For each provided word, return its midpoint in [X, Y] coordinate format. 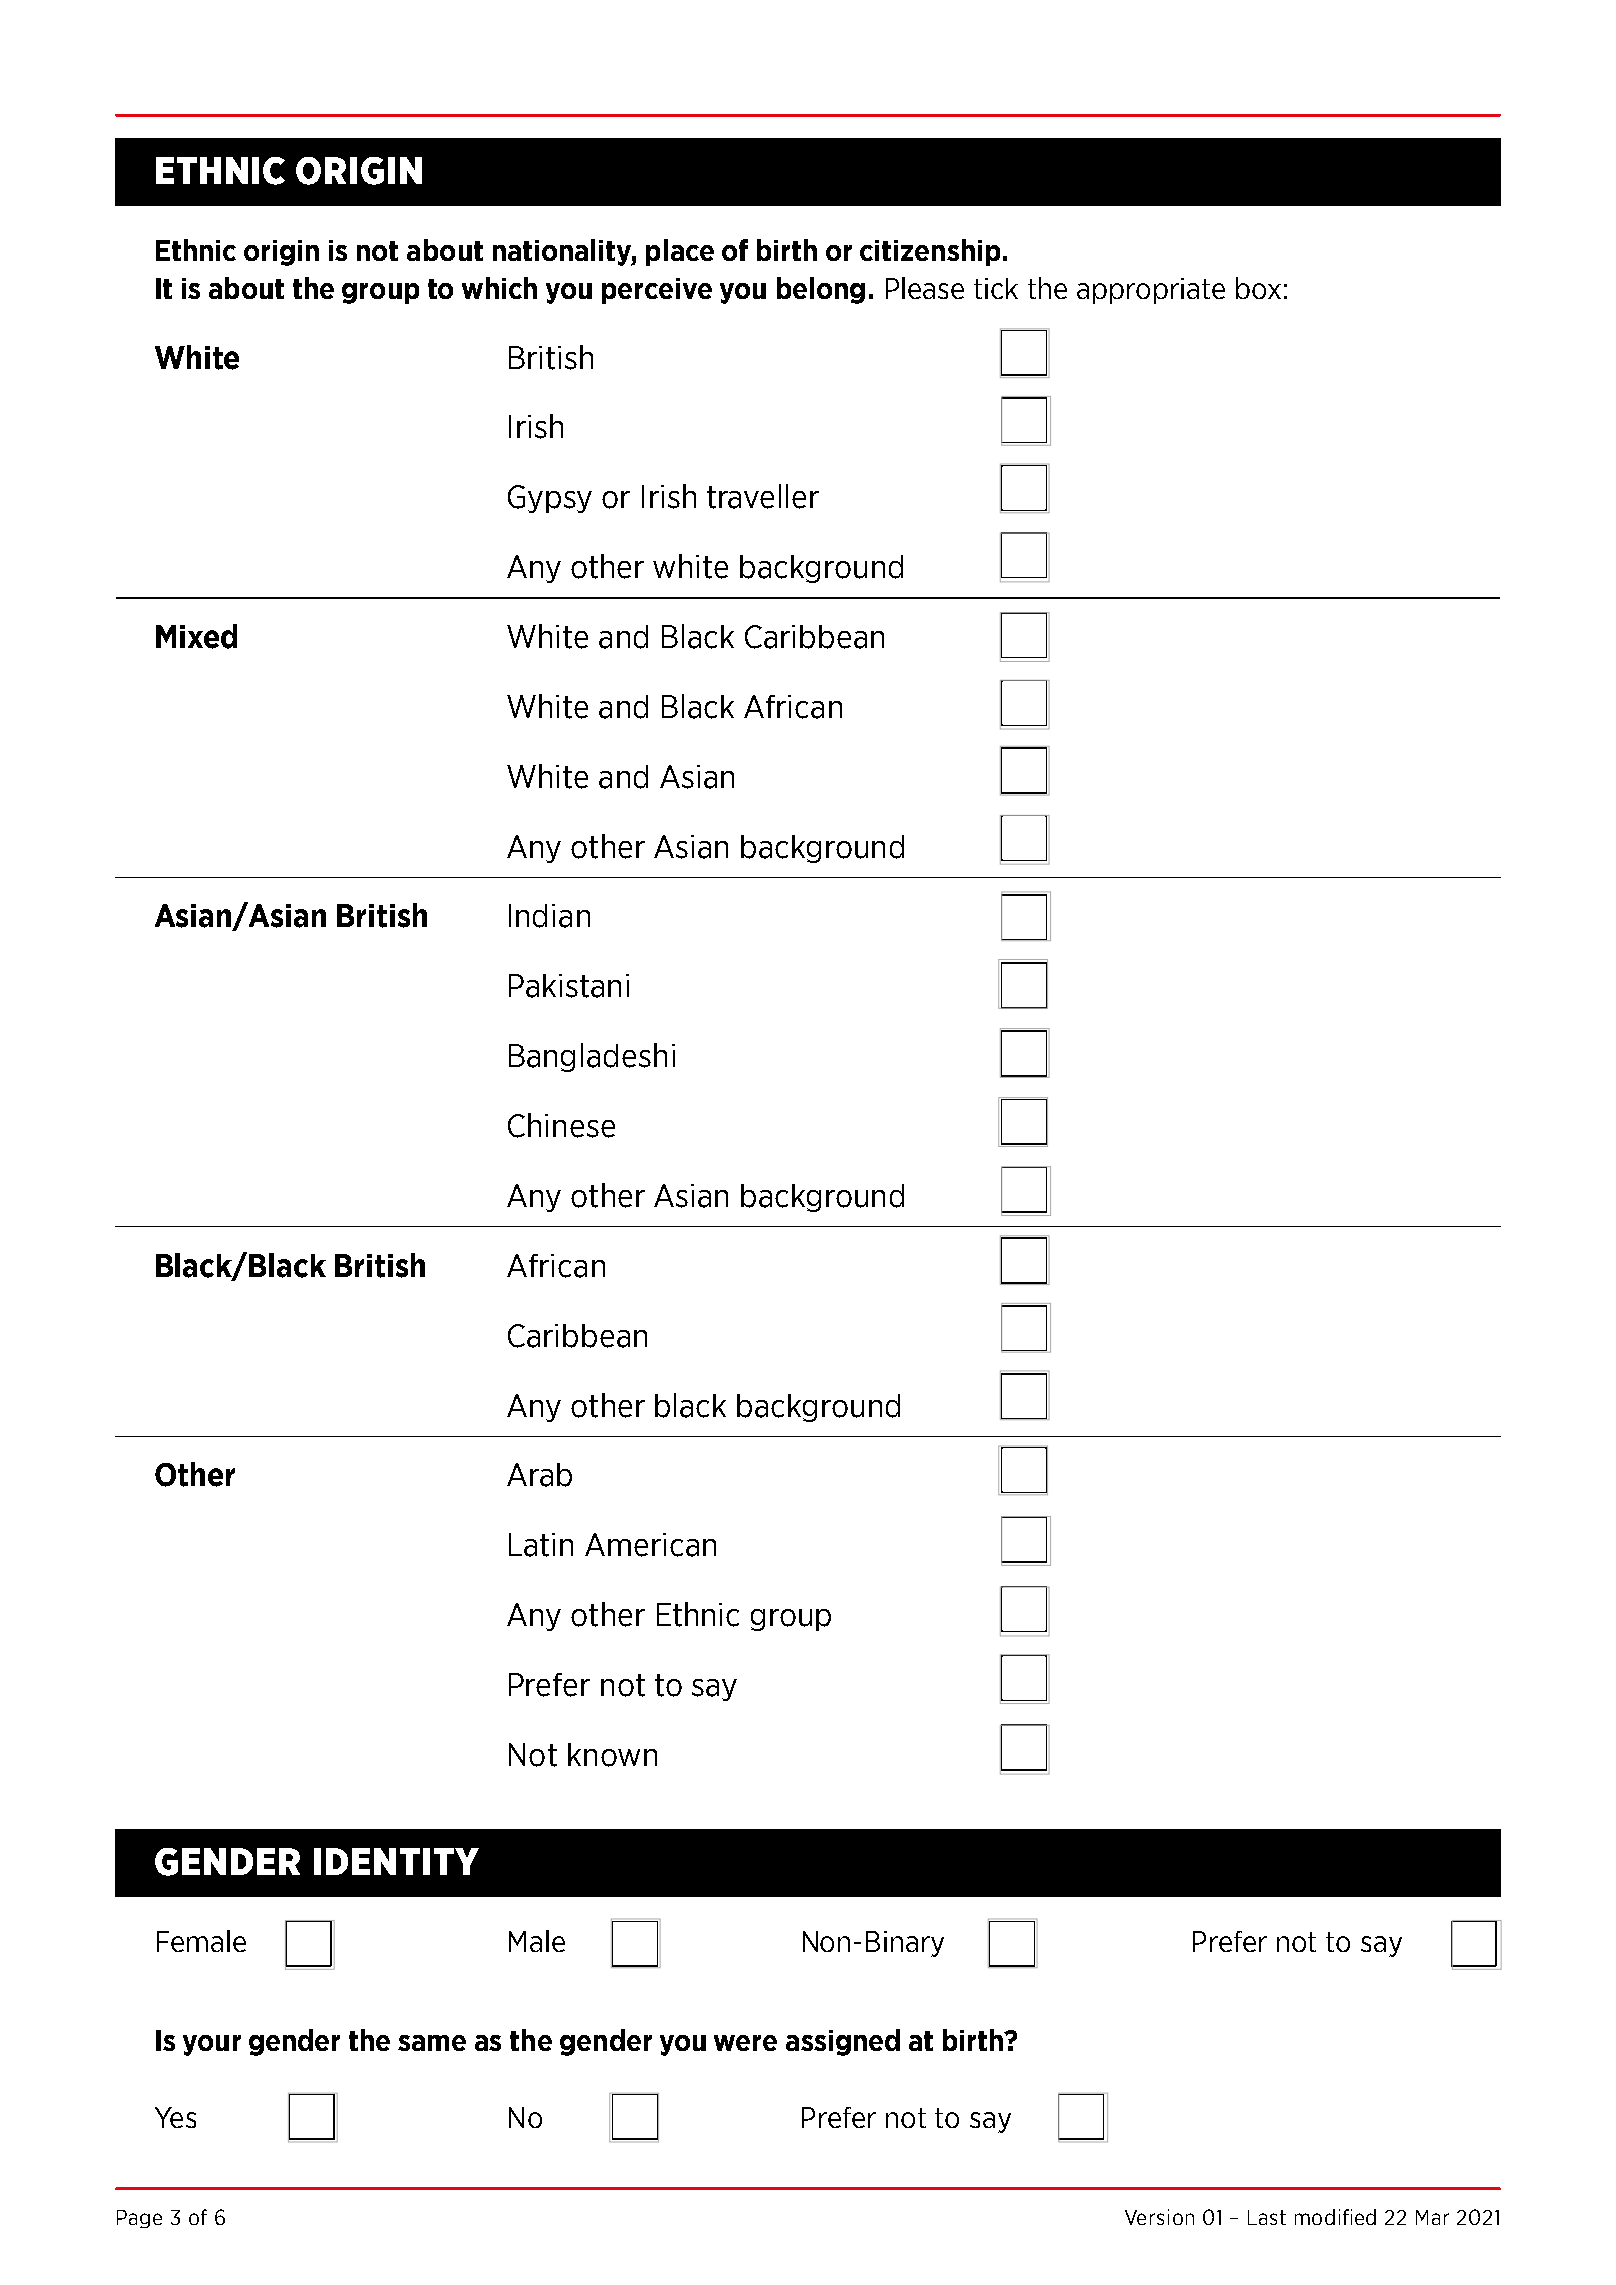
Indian [549, 916]
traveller [763, 496]
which [499, 288]
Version [1159, 2217]
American [650, 1545]
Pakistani [569, 986]
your [212, 2045]
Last [1267, 2217]
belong [821, 290]
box [1258, 288]
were [745, 2043]
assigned [843, 2042]
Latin [541, 1545]
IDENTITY [396, 1861]
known [612, 1755]
